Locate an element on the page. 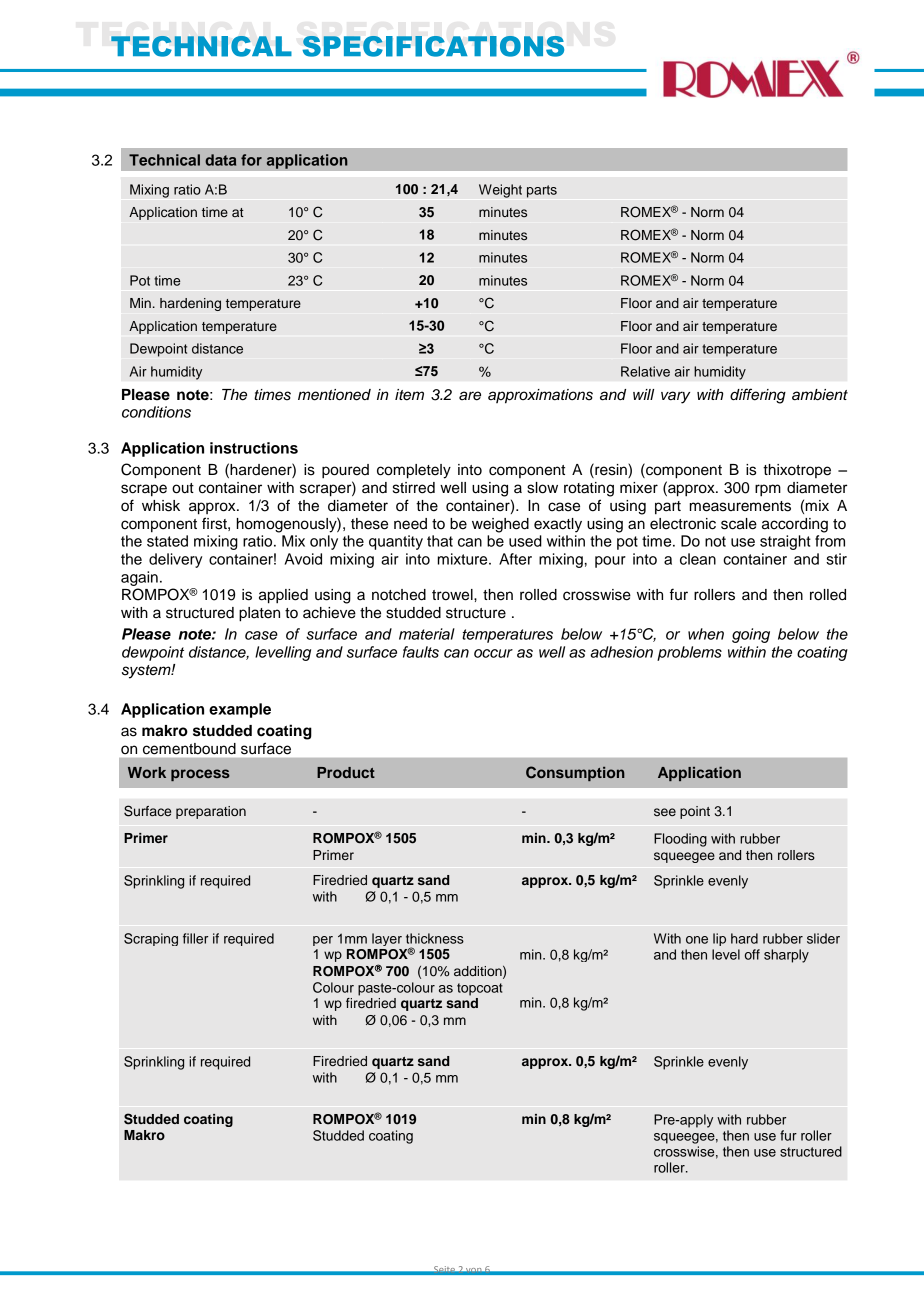  off is located at coordinates (752, 954).
